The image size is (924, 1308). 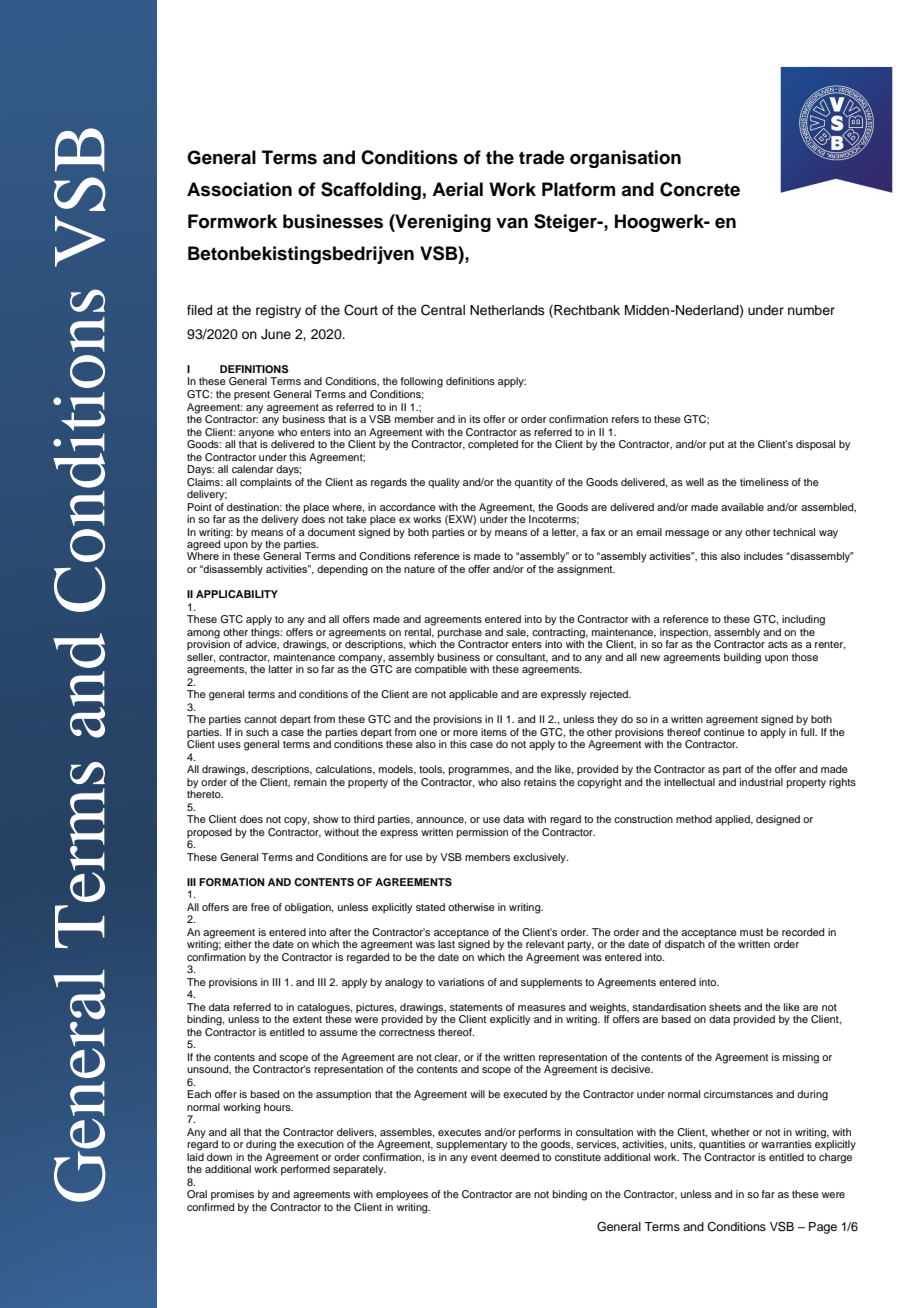 What do you see at coordinates (232, 1195) in the screenshot?
I see `promises` at bounding box center [232, 1195].
